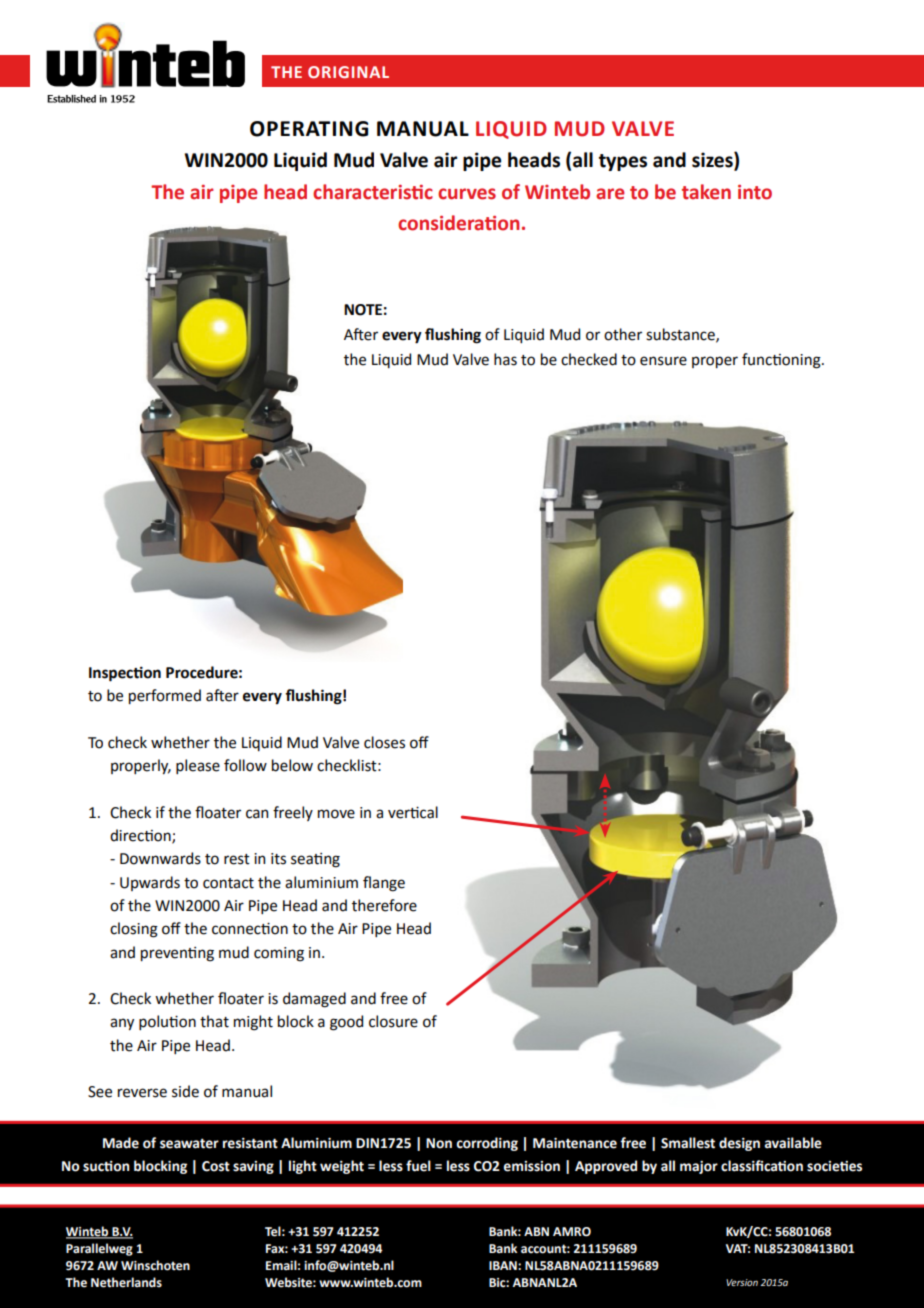  Describe the element at coordinates (713, 161) in the document. I see `sizes` at that location.
